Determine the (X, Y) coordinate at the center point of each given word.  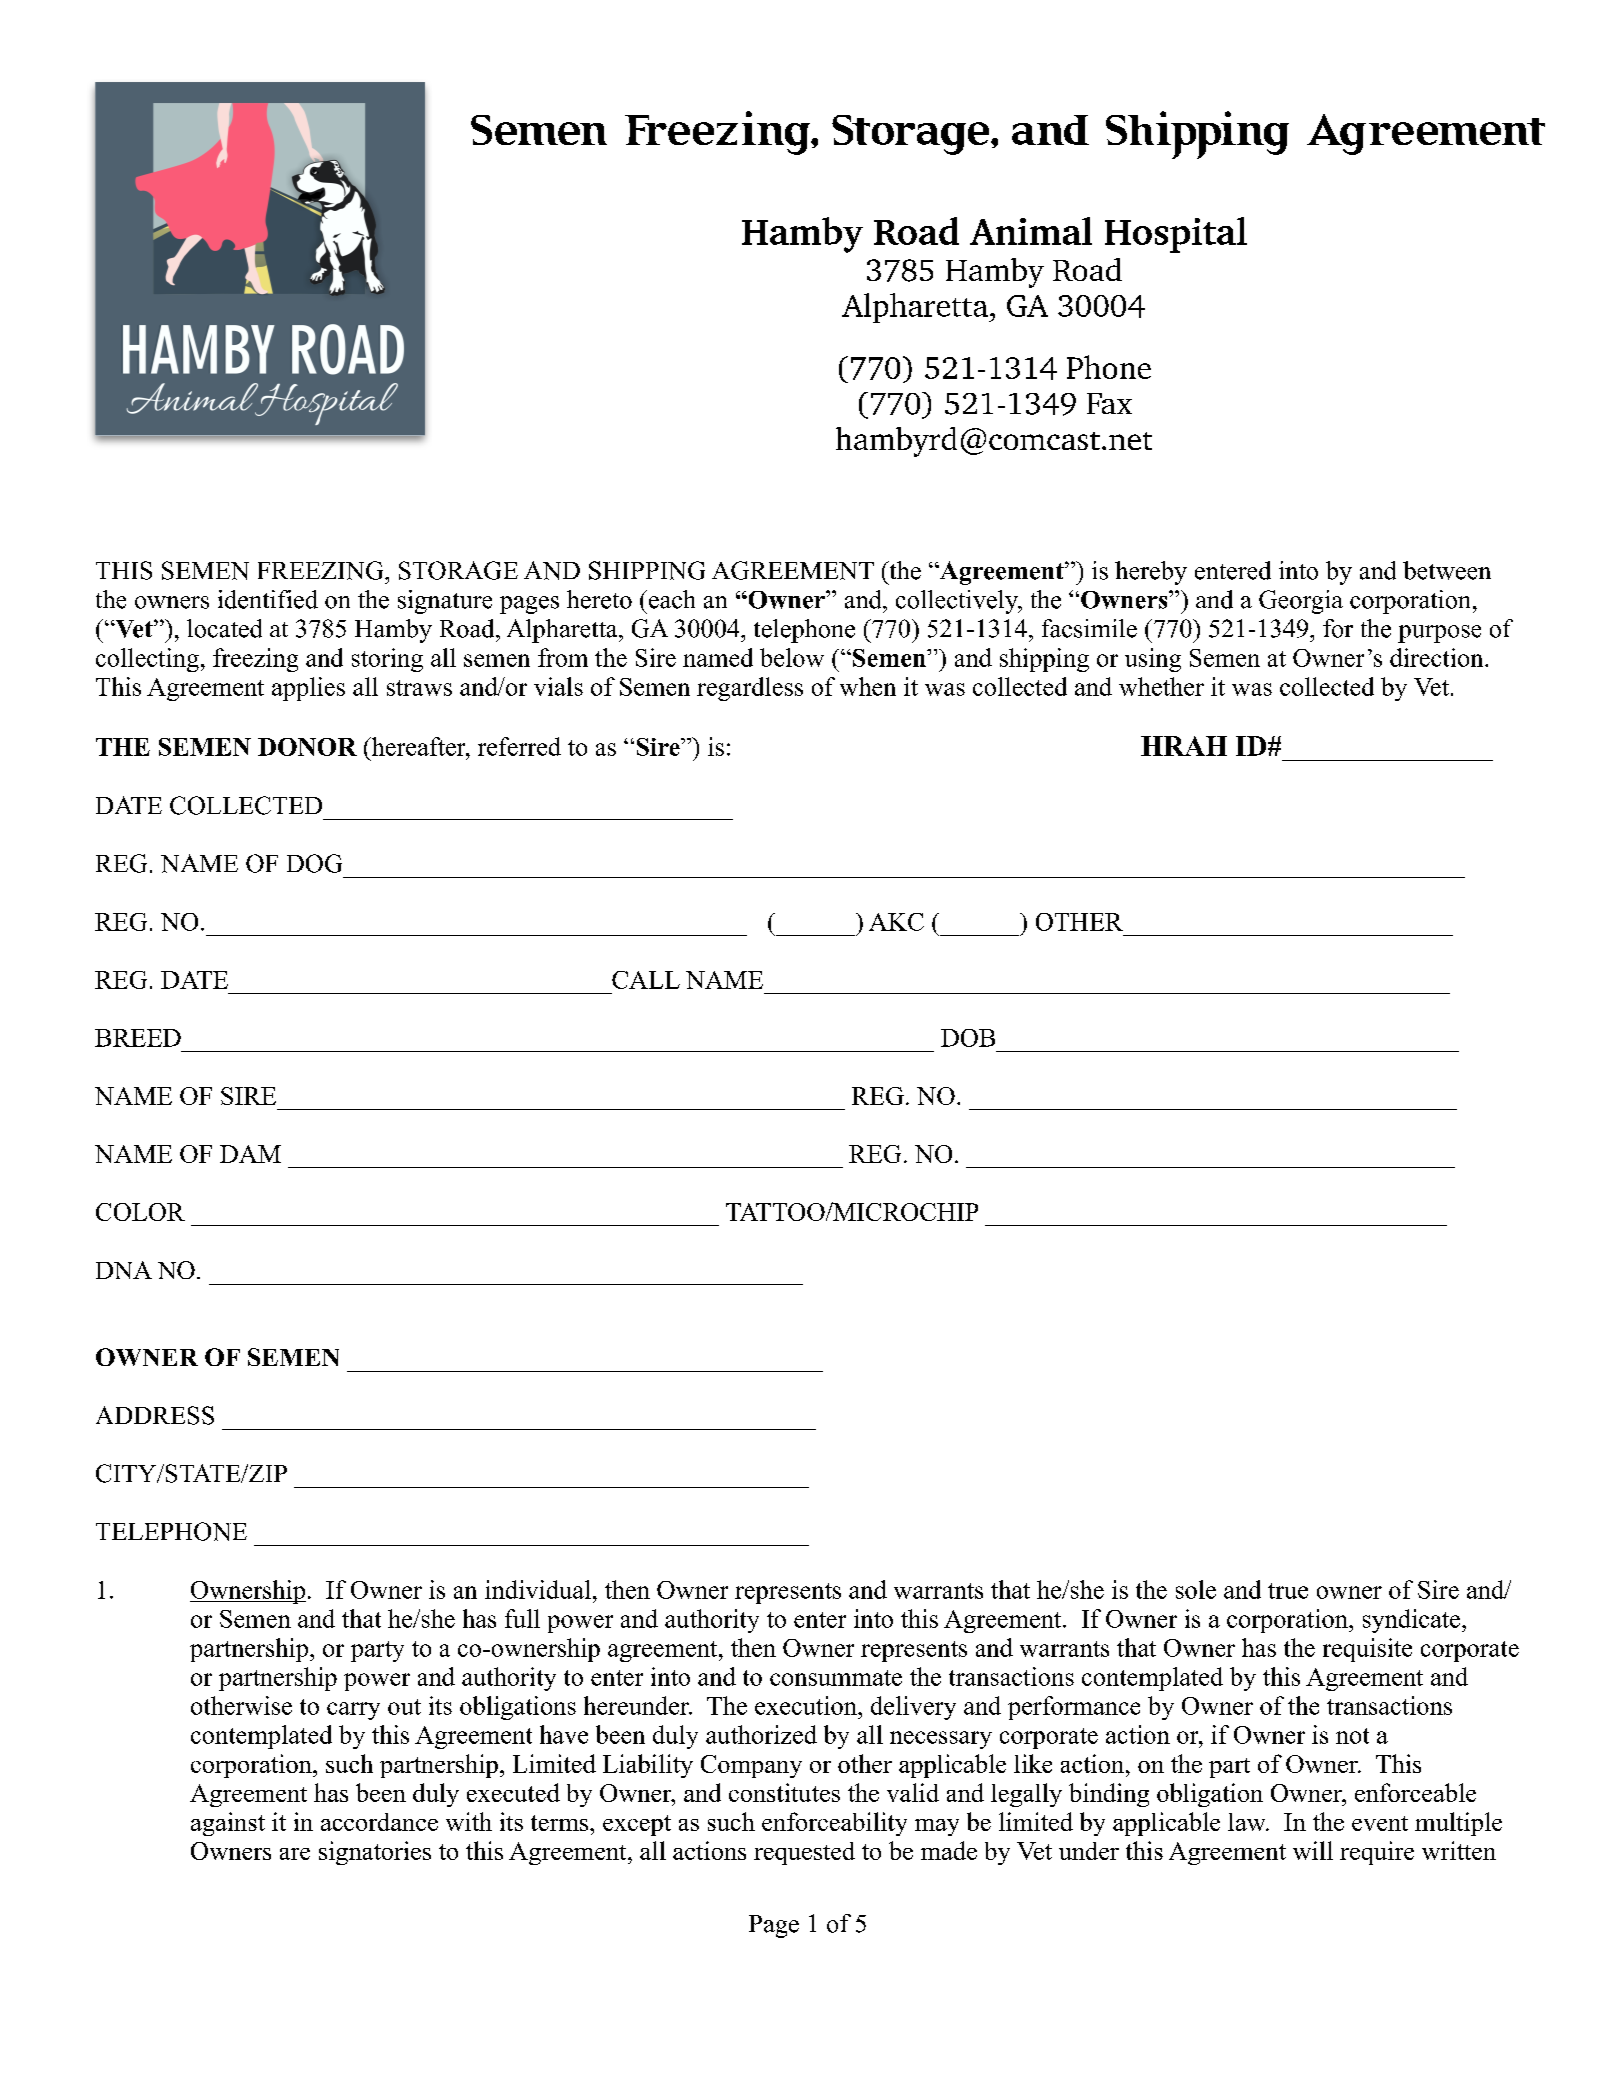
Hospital (1176, 235)
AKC (896, 922)
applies (308, 689)
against (228, 1824)
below (792, 657)
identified (268, 599)
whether (1161, 686)
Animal (1031, 231)
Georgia (1301, 602)
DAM (250, 1154)
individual (538, 1589)
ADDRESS (155, 1415)
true (1288, 1591)
